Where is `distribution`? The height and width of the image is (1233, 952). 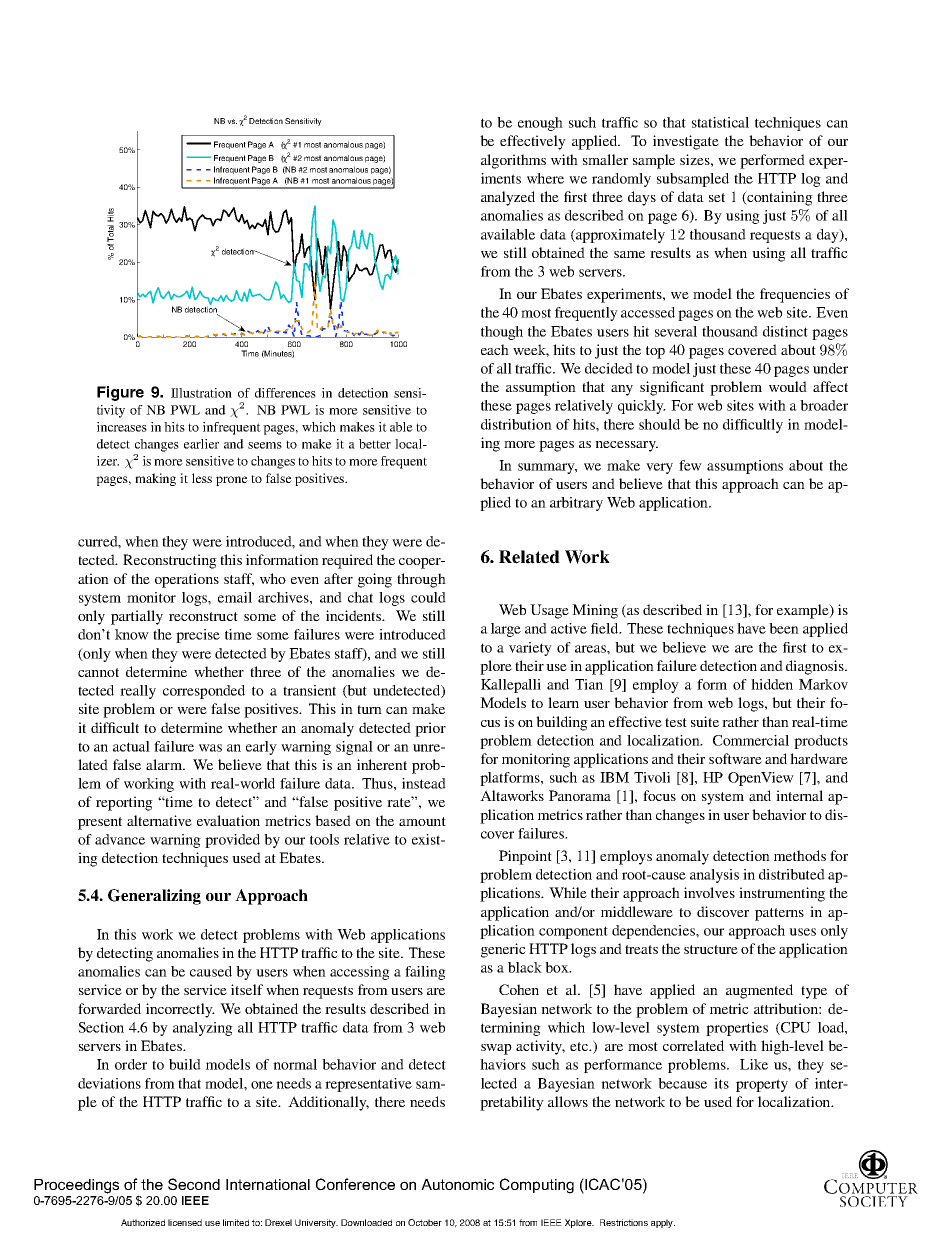 distribution is located at coordinates (516, 424).
